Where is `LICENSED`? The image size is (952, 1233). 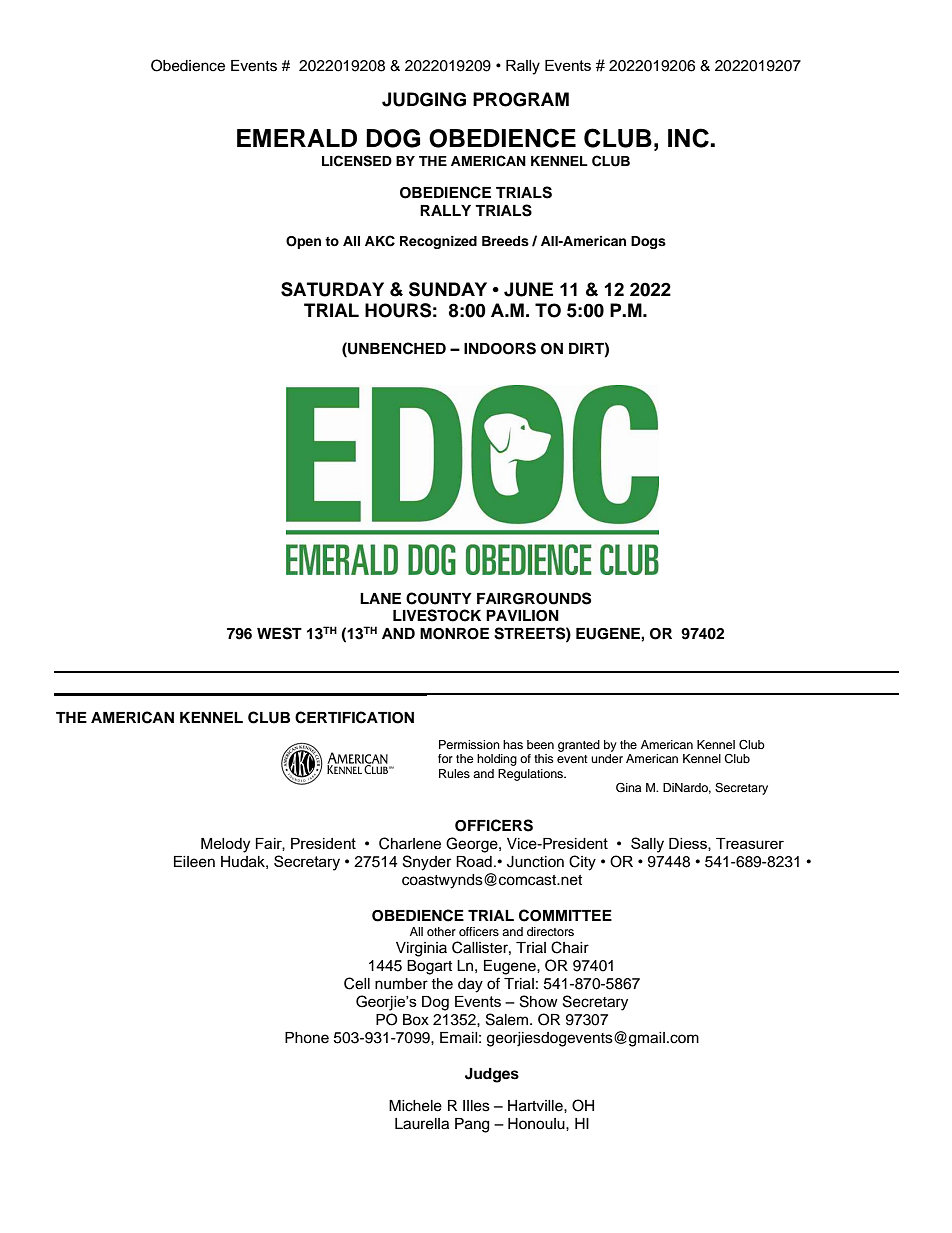 LICENSED is located at coordinates (357, 161).
